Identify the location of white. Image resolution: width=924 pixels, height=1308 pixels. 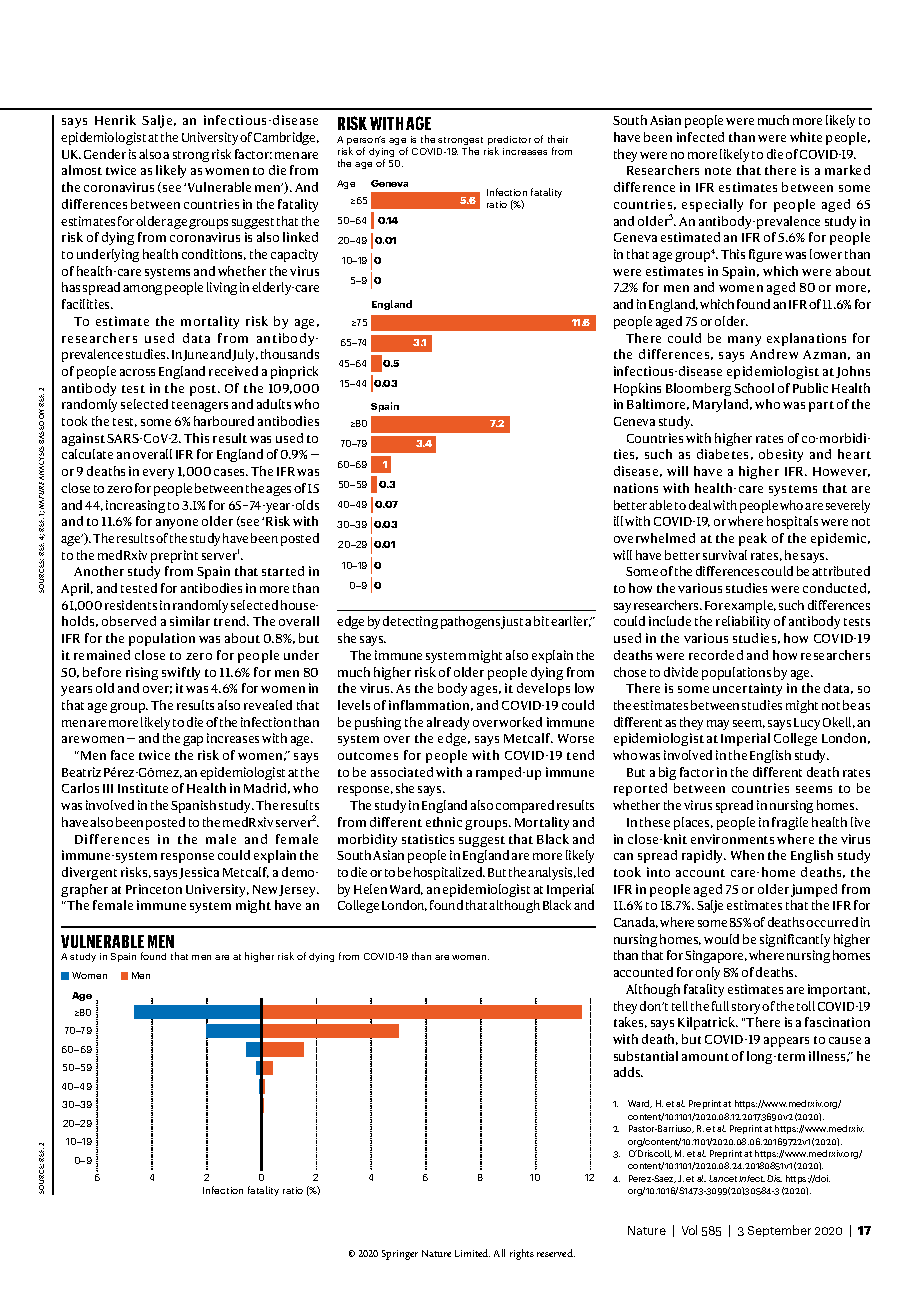
(806, 137).
